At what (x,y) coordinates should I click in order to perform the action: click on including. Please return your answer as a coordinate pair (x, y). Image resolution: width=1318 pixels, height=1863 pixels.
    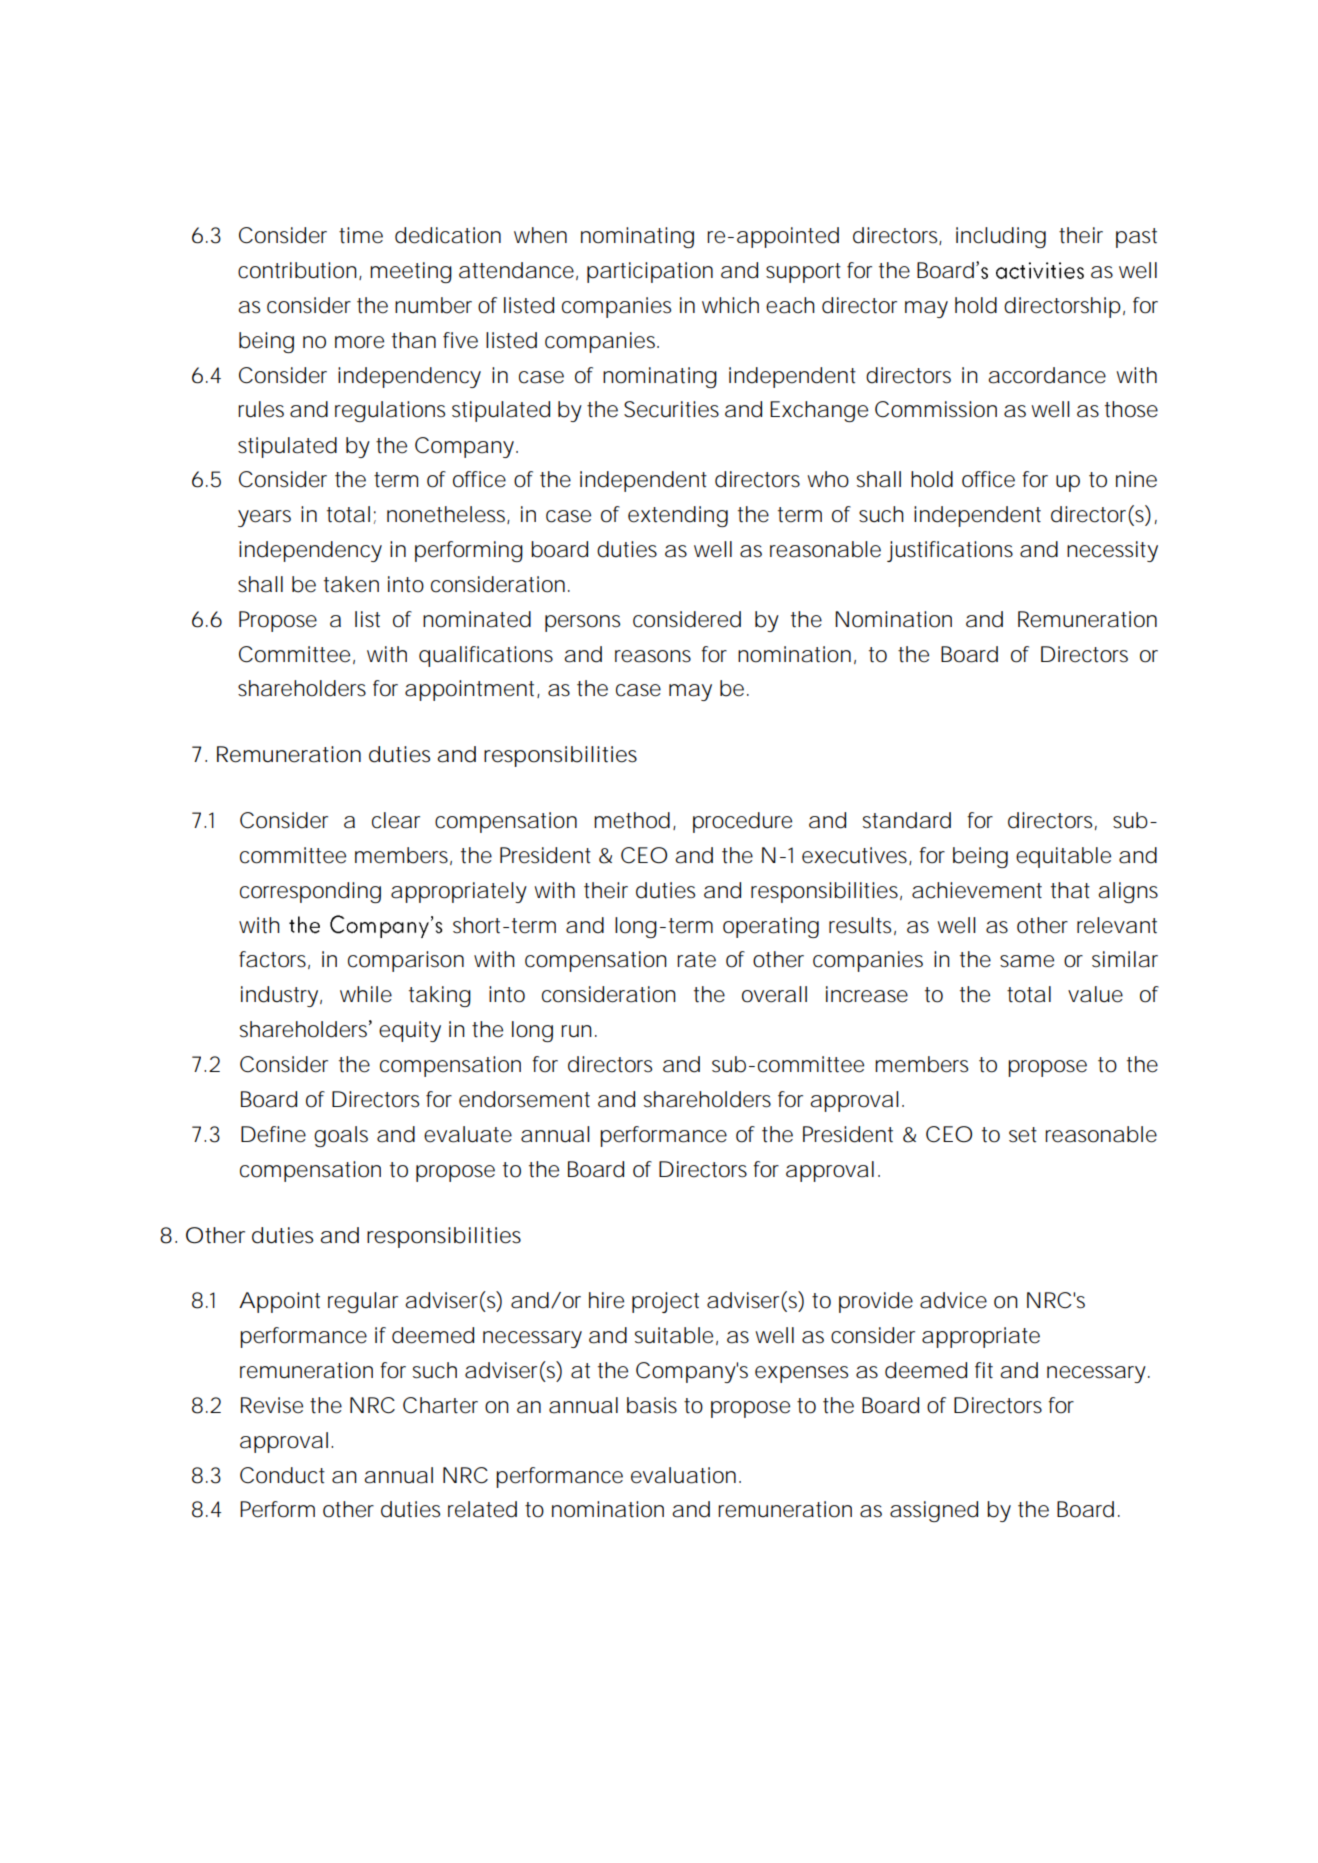
    Looking at the image, I should click on (1001, 237).
